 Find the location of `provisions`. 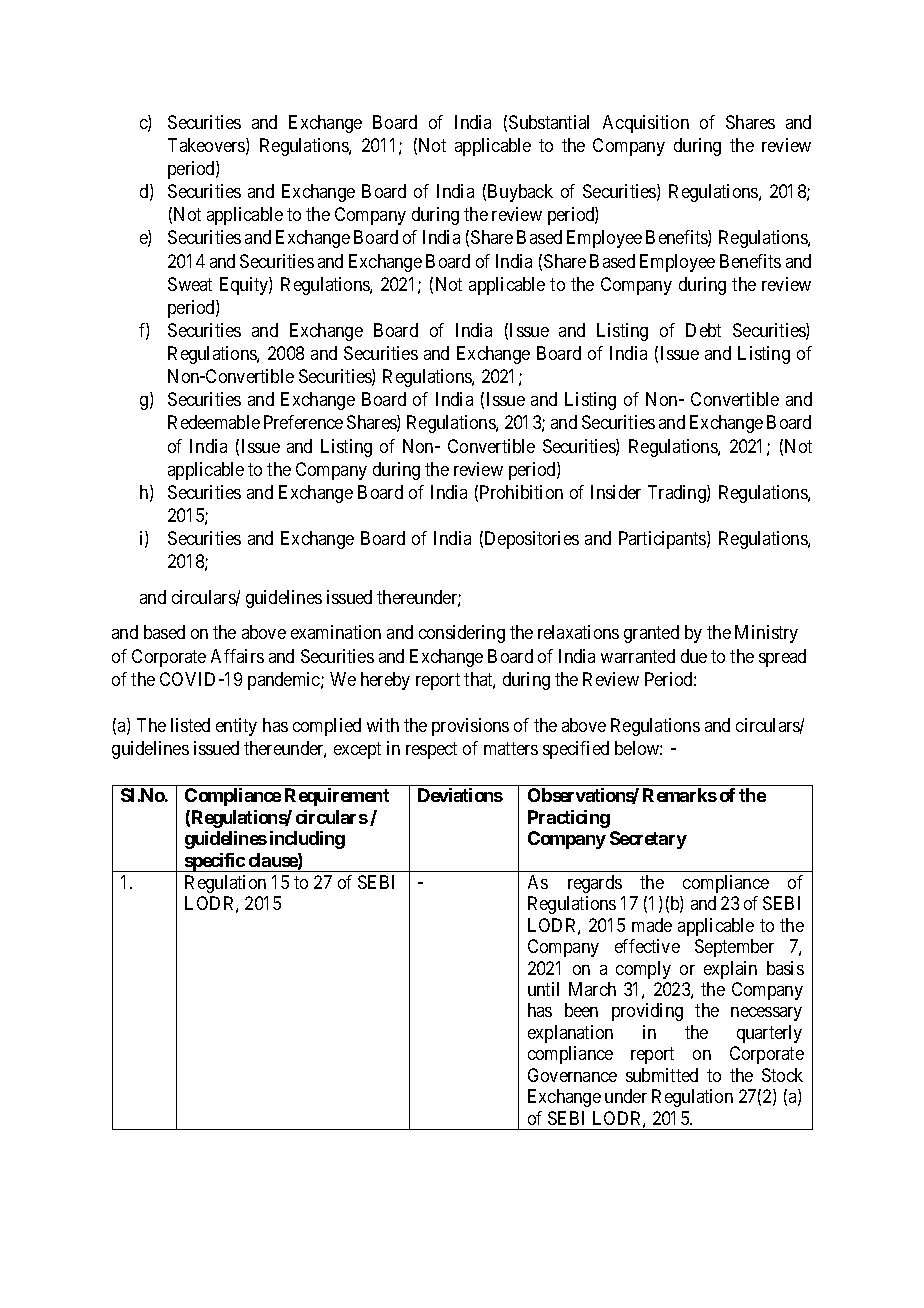

provisions is located at coordinates (470, 727).
